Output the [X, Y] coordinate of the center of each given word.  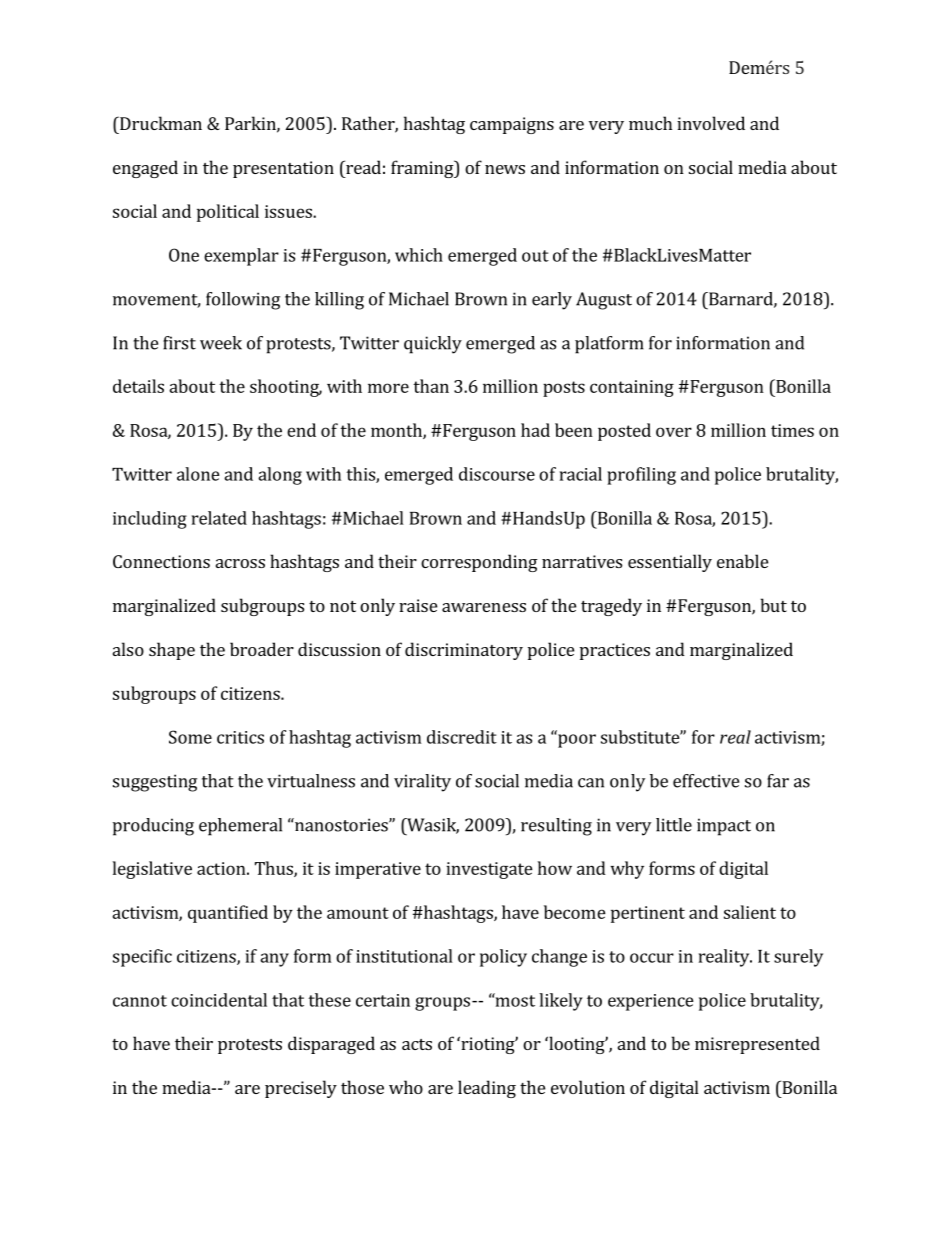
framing [423, 169]
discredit [462, 737]
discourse [497, 474]
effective [706, 781]
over [674, 432]
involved [711, 123]
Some [190, 737]
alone [198, 474]
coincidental [219, 1000]
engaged [145, 169]
